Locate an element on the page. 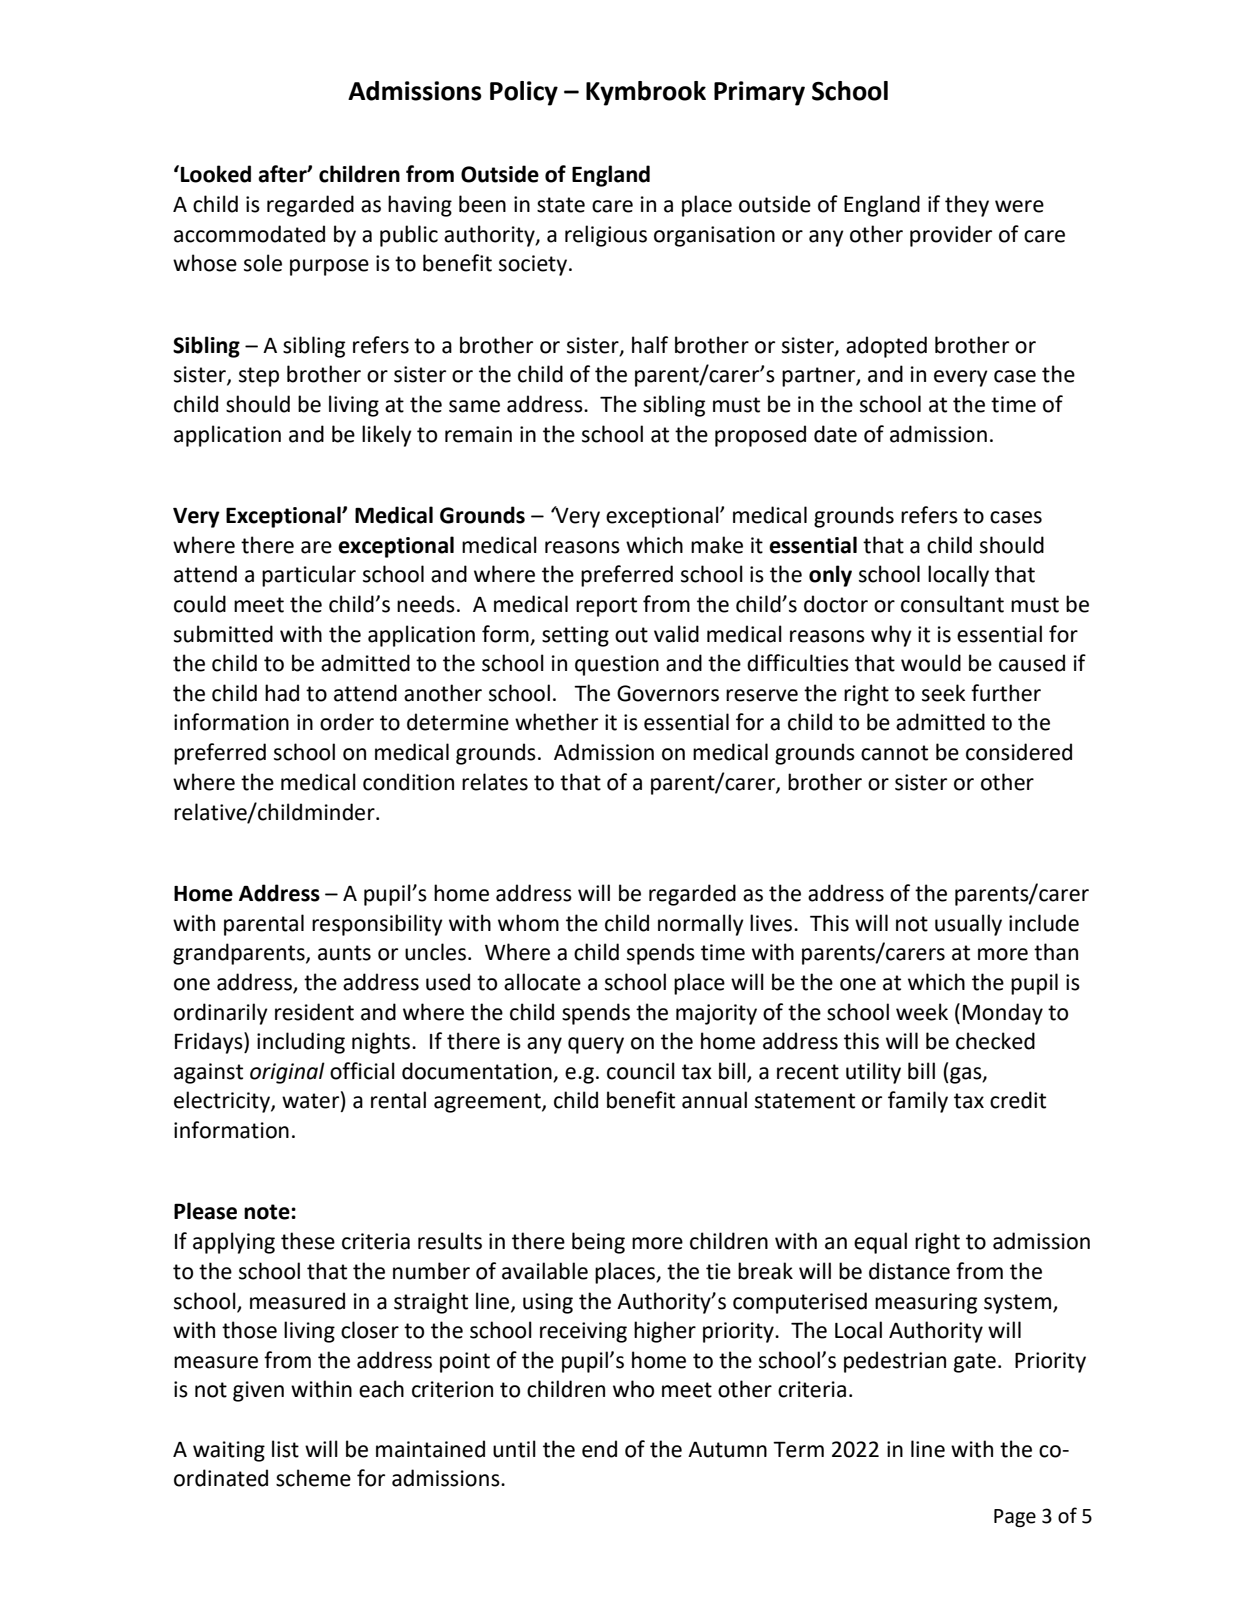 This page has height=1602, width=1238. report is located at coordinates (606, 607).
